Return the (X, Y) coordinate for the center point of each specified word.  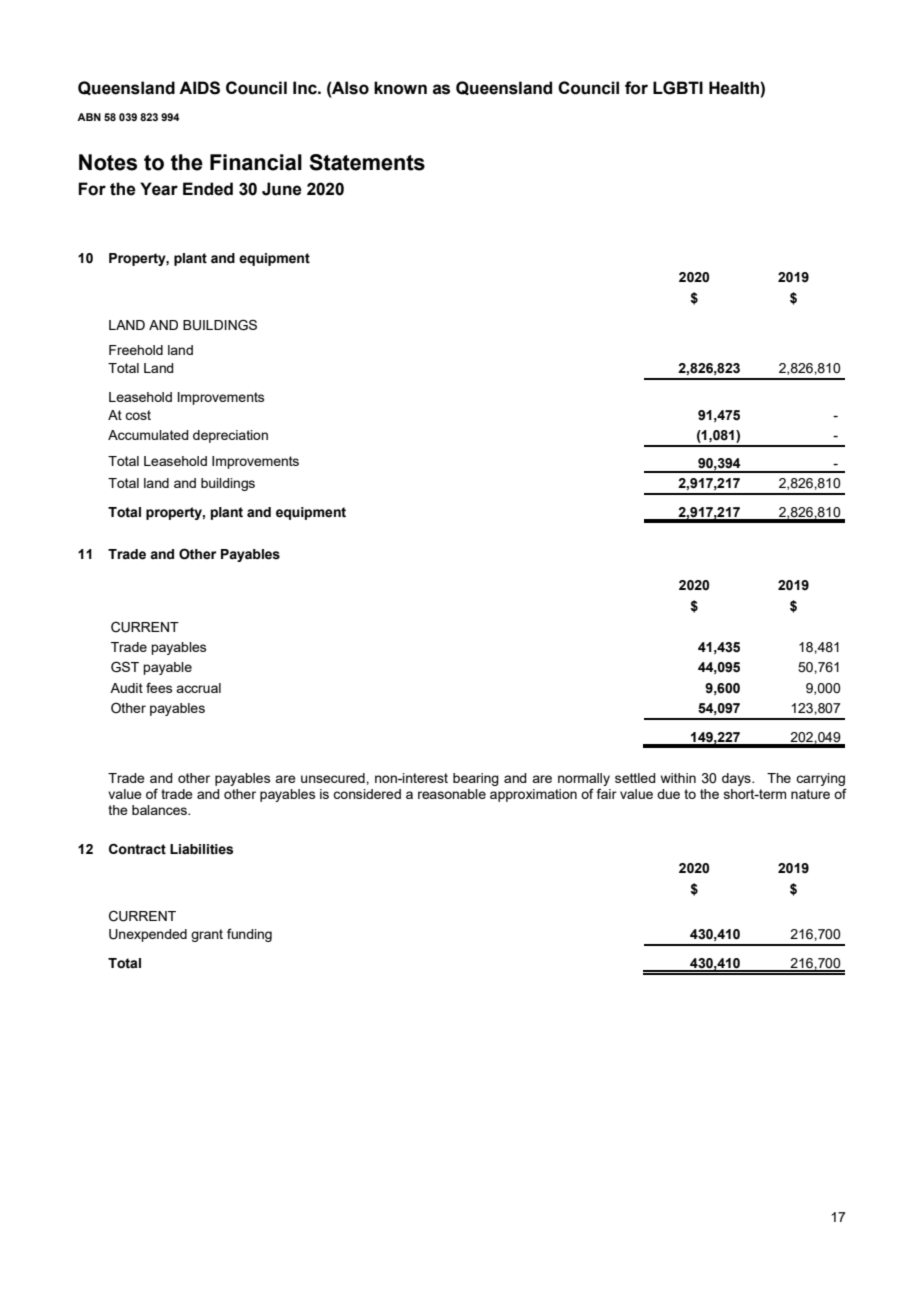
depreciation (230, 436)
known (400, 88)
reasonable (452, 794)
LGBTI (678, 88)
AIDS (199, 88)
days (737, 779)
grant (207, 935)
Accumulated (148, 435)
